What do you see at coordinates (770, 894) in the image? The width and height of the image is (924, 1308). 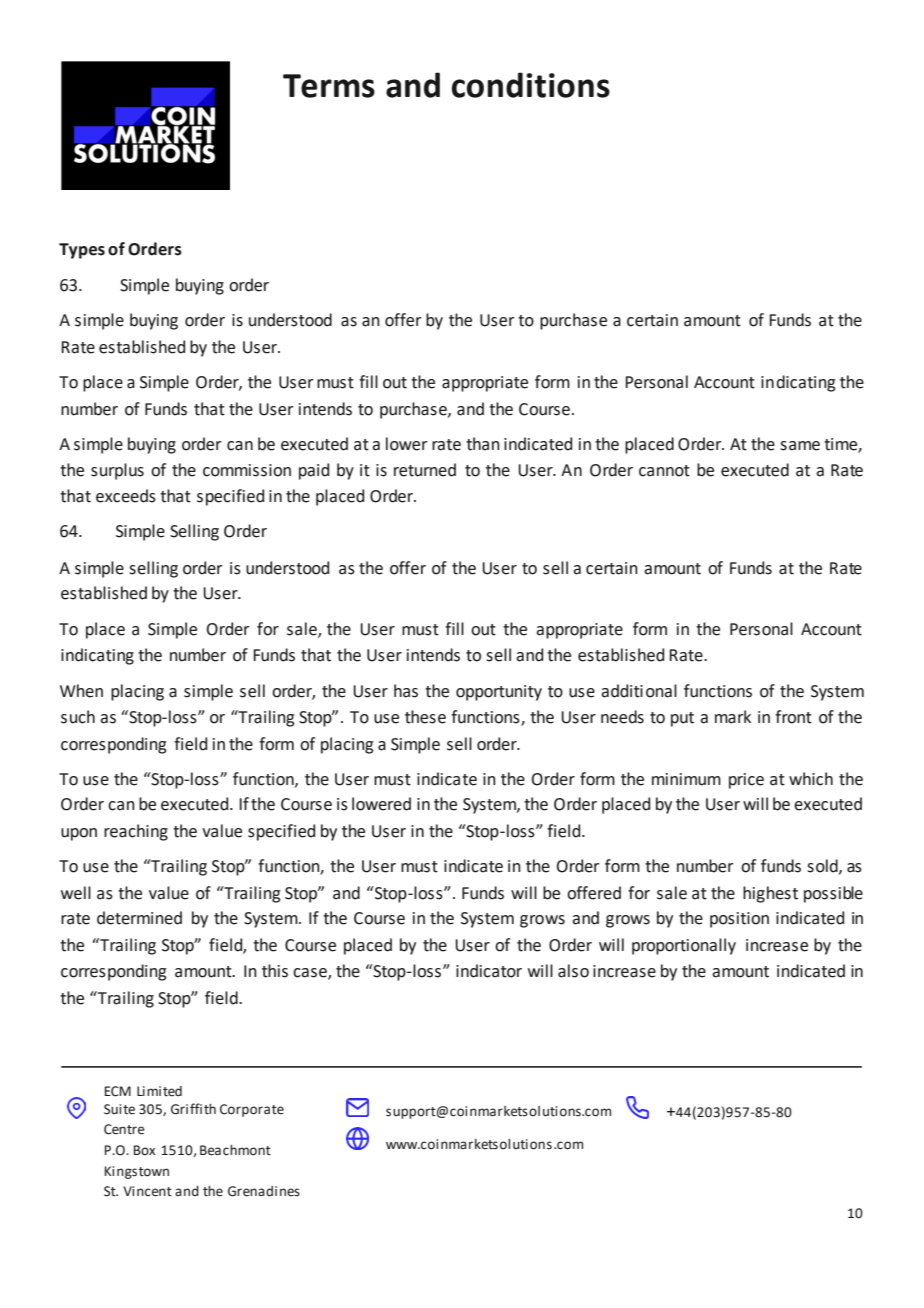 I see `highest` at bounding box center [770, 894].
